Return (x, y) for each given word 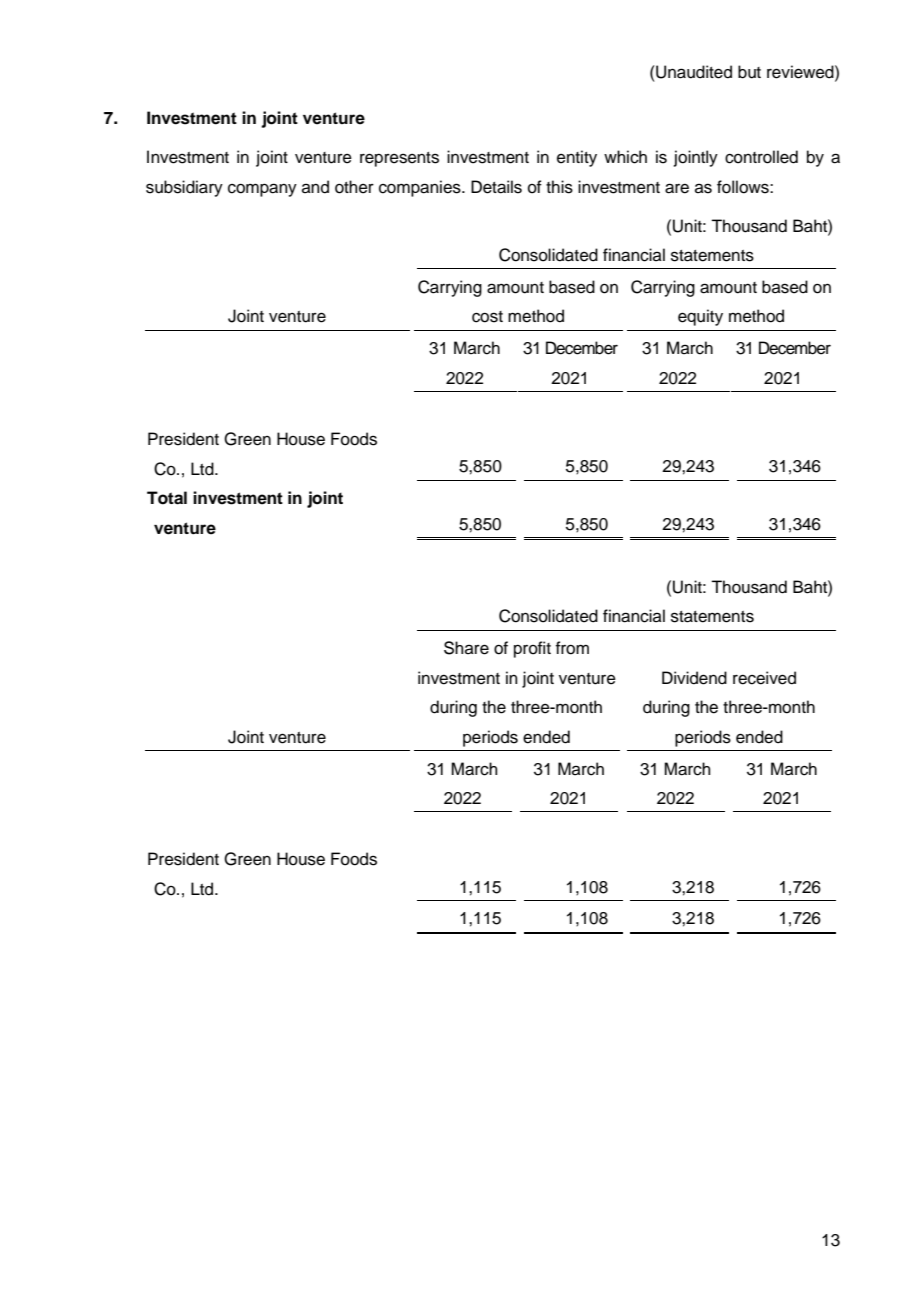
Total (167, 498)
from (572, 648)
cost (487, 317)
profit (532, 649)
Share (466, 648)
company (262, 190)
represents (399, 159)
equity (700, 317)
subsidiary (184, 188)
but (749, 72)
